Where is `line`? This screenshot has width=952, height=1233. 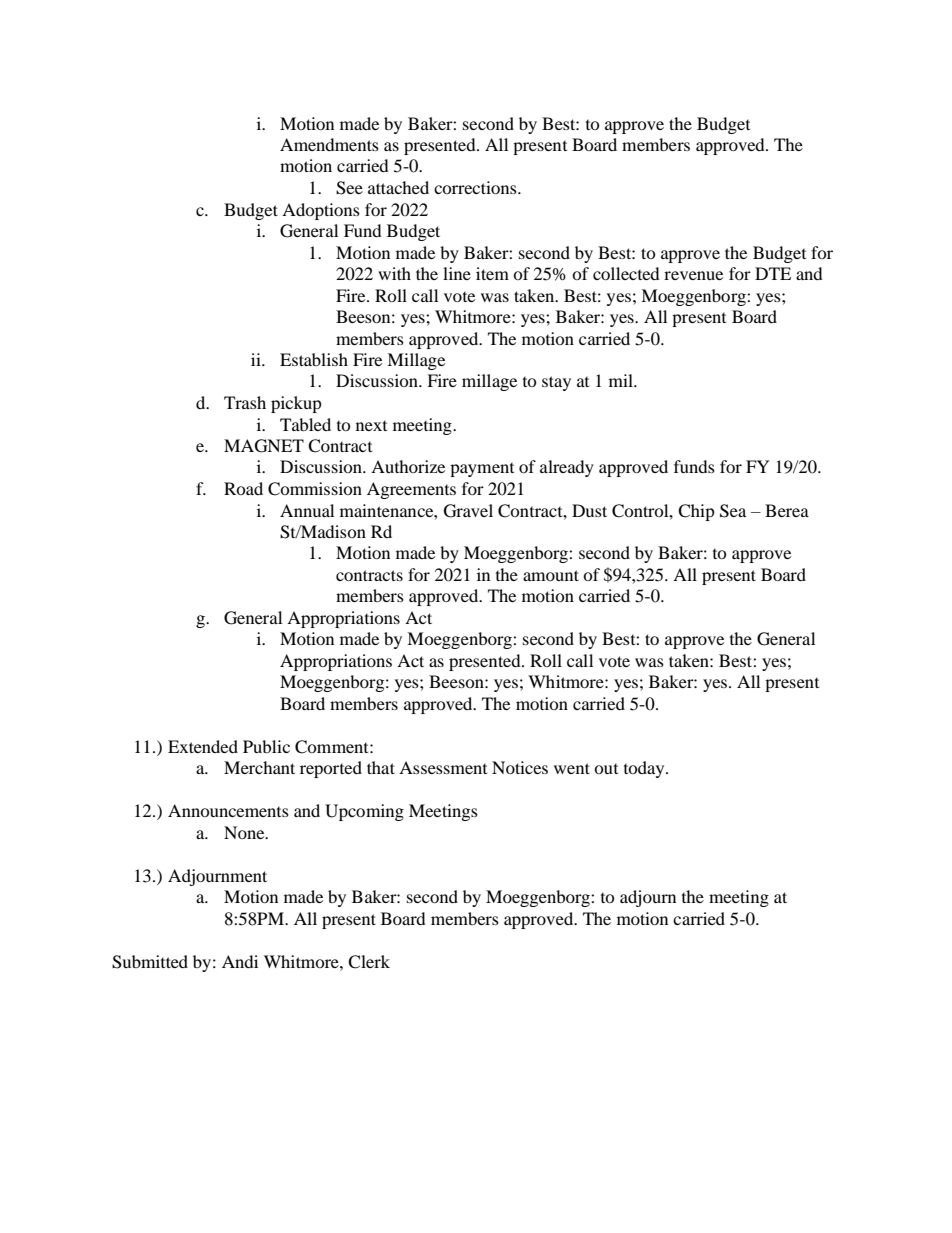
line is located at coordinates (457, 273).
